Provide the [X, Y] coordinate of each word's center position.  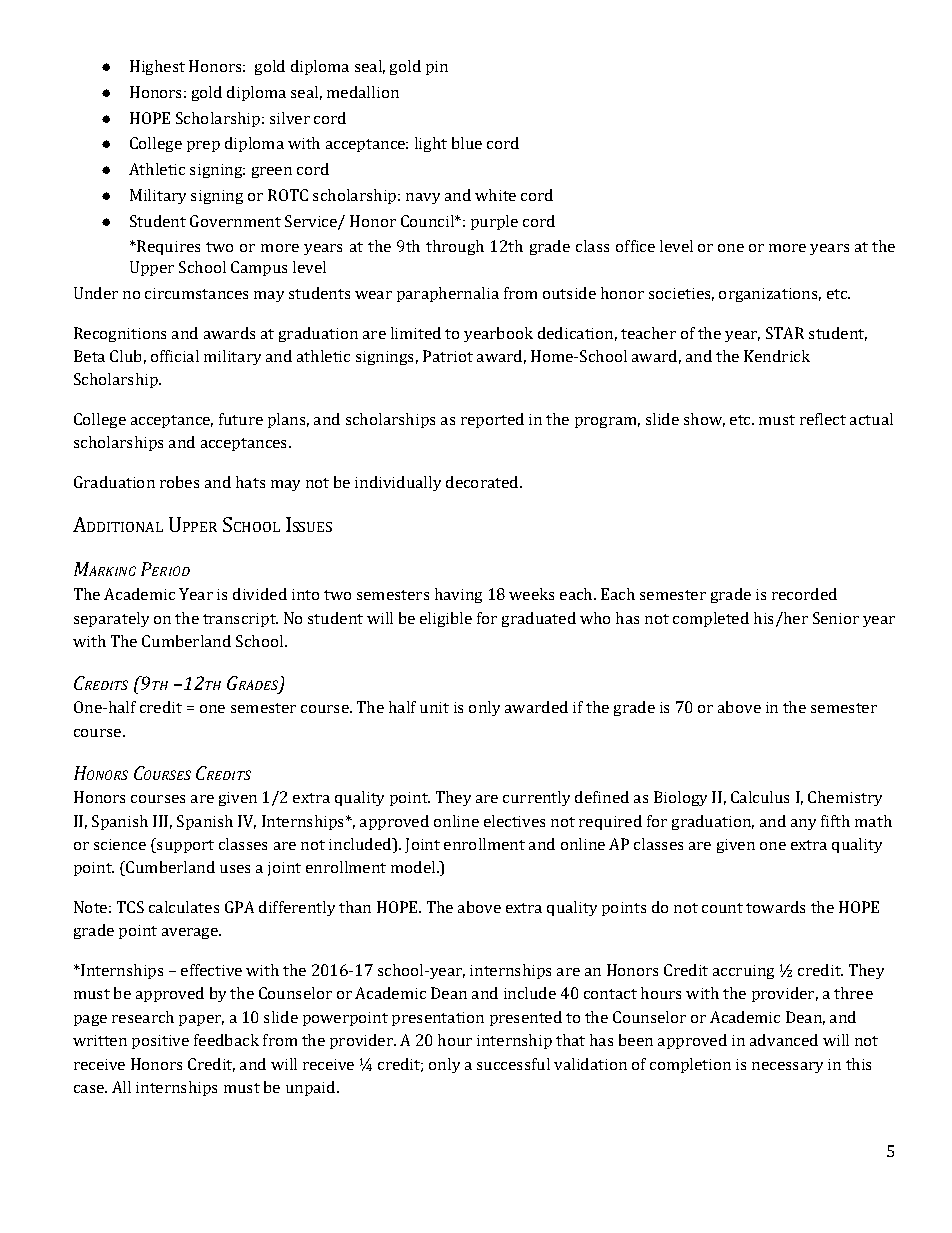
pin [437, 68]
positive [160, 1042]
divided [260, 594]
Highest [157, 67]
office [635, 246]
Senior [836, 618]
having [458, 595]
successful [513, 1064]
